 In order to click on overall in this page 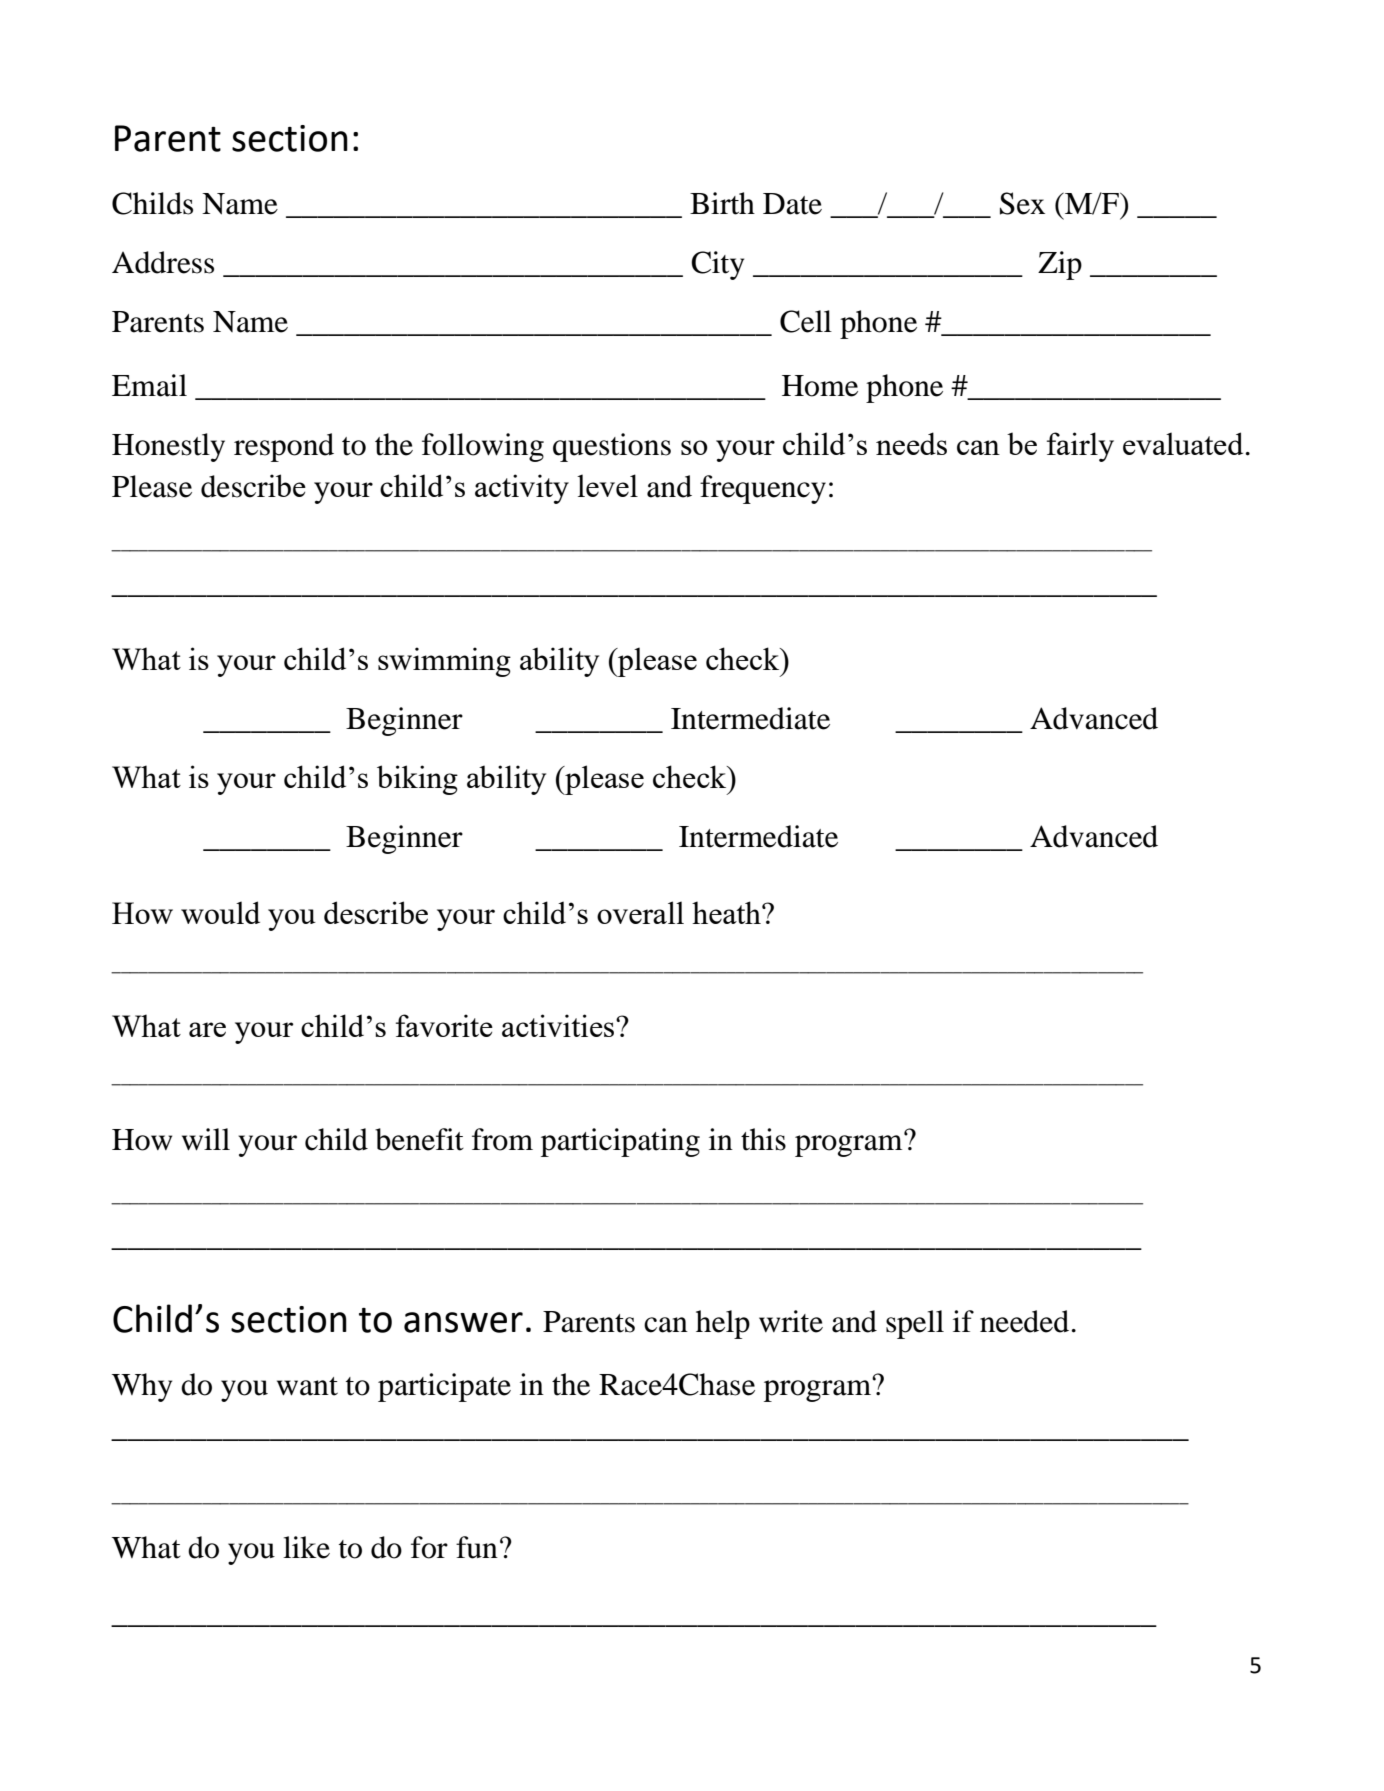, I will do `click(640, 912)`.
